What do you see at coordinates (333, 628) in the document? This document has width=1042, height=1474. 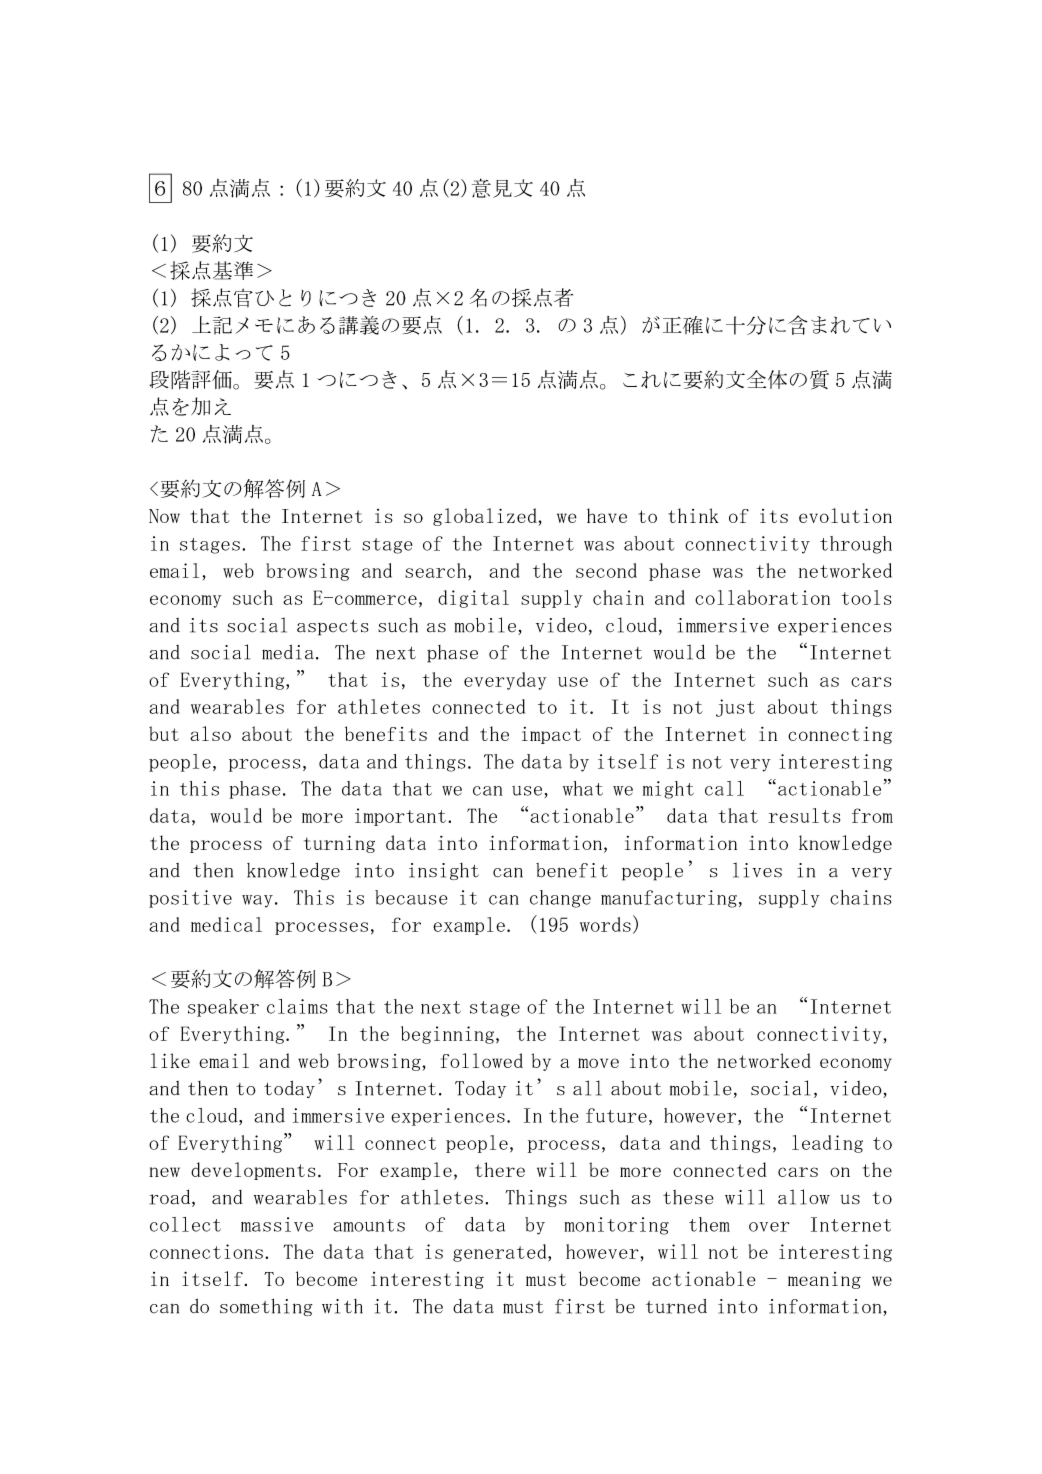 I see `aspects` at bounding box center [333, 628].
